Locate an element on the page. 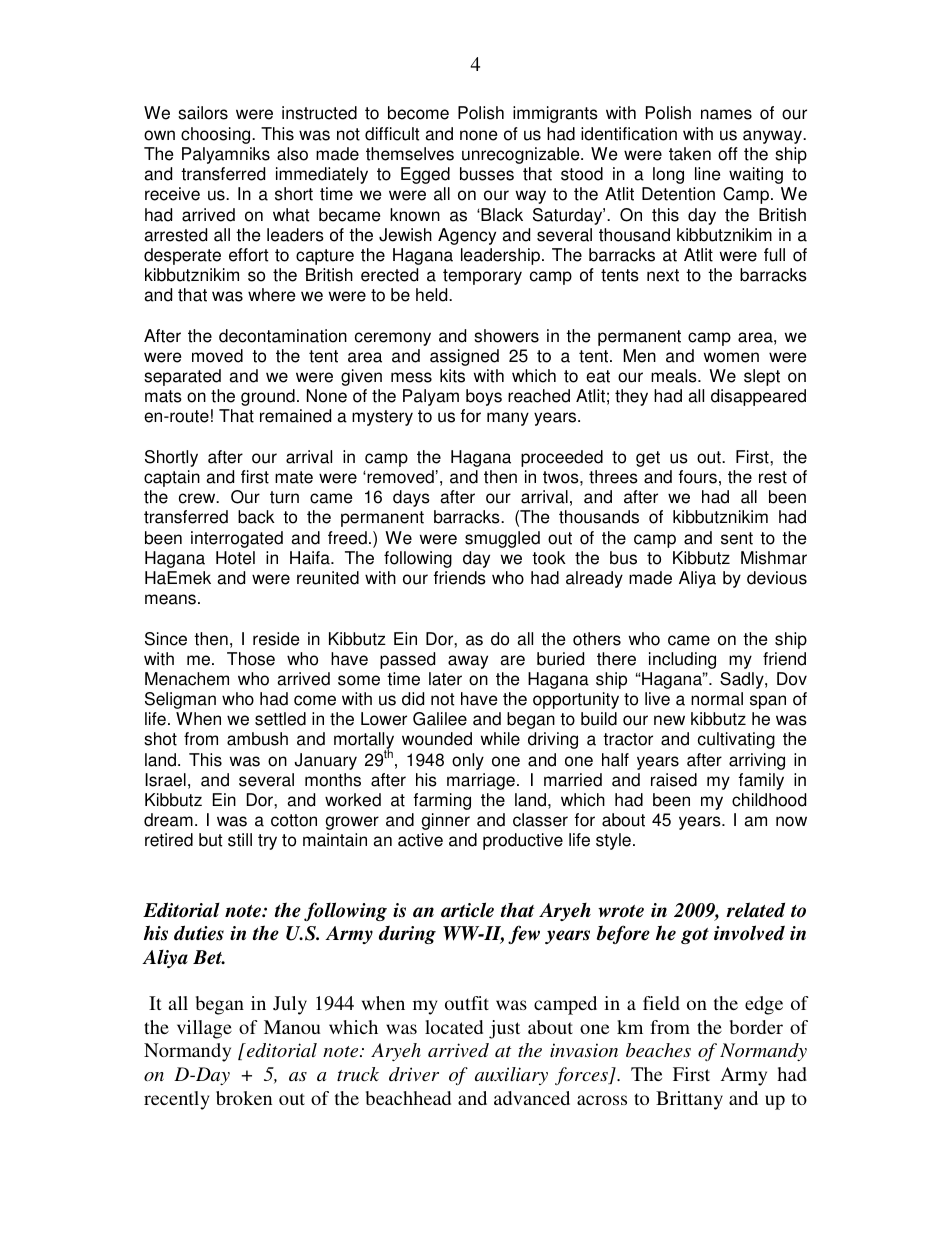 This page has width=952, height=1233. decontamination is located at coordinates (283, 336).
